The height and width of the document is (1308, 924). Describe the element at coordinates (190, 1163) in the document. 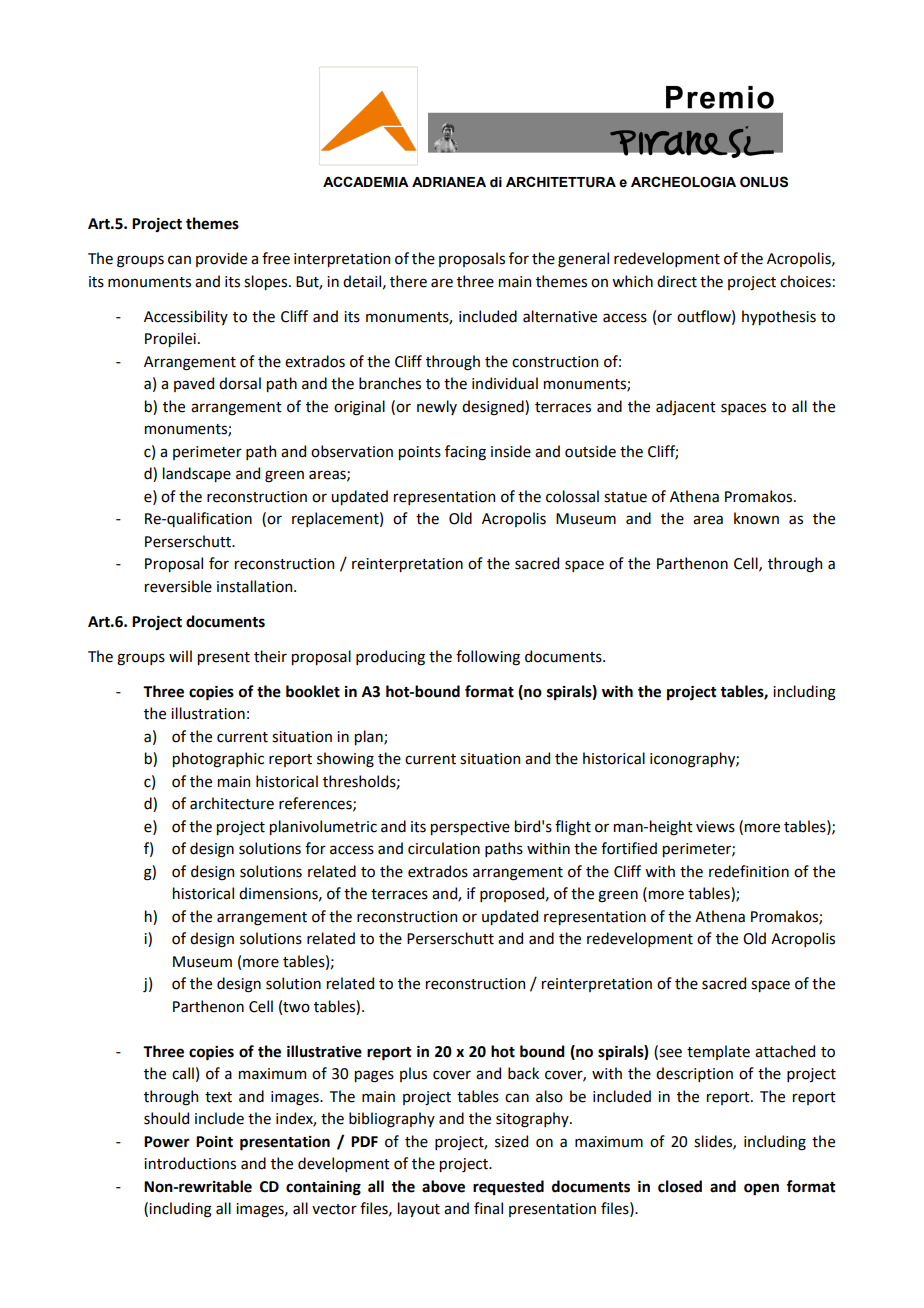

I see `introductions` at that location.
